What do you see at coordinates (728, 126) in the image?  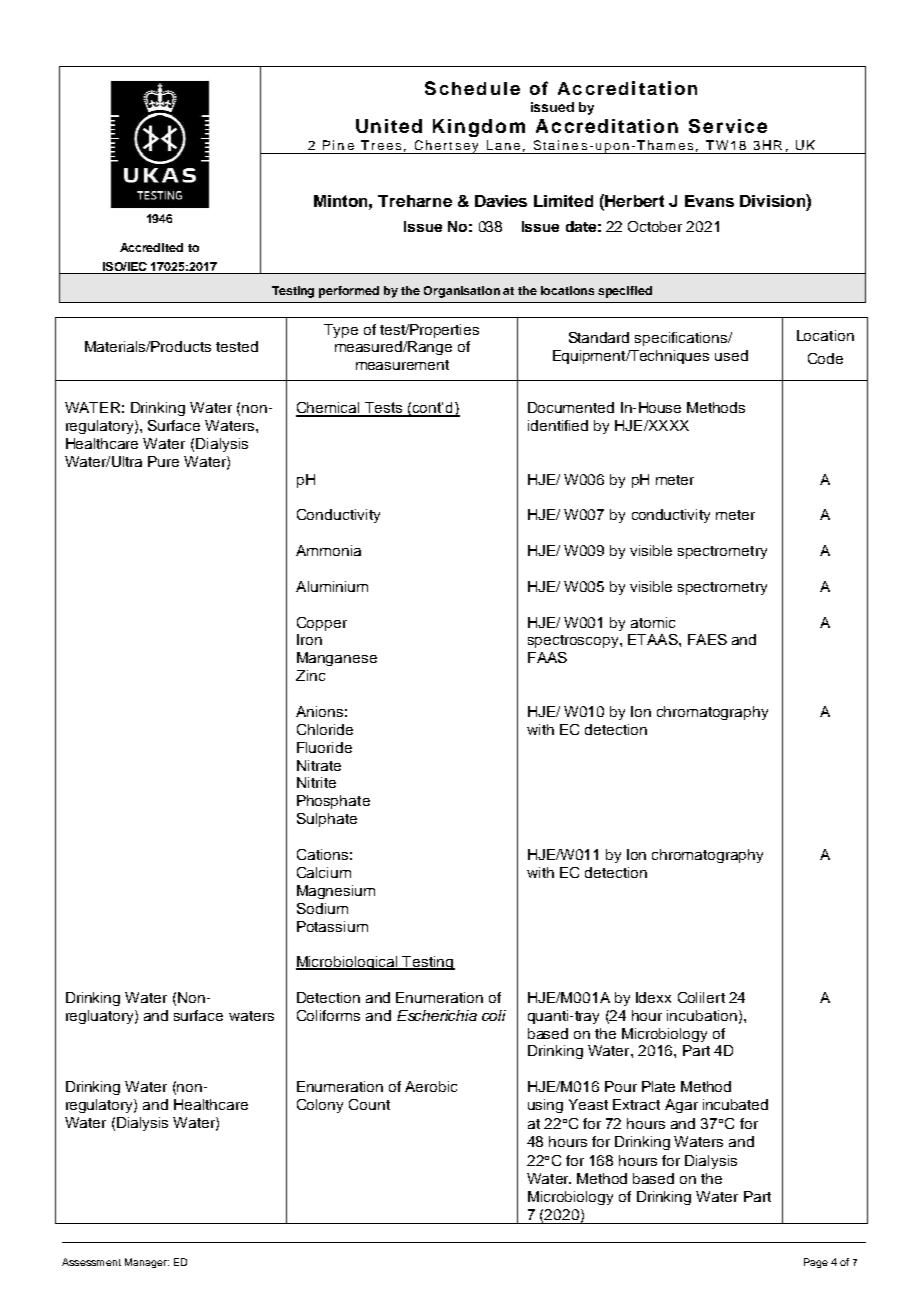 I see `Service` at bounding box center [728, 126].
